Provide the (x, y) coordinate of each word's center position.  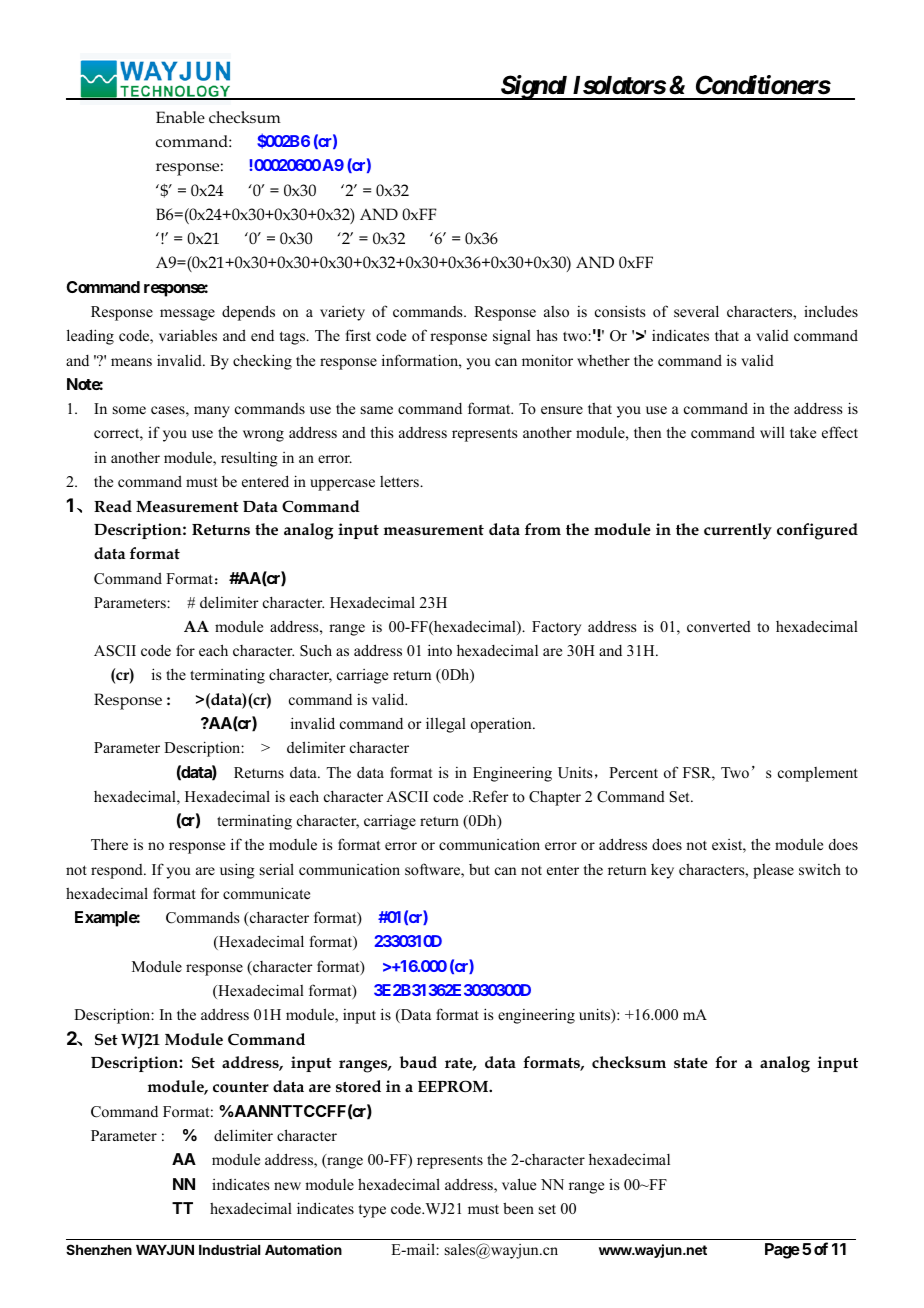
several (696, 311)
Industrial (229, 1249)
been (518, 1208)
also (556, 311)
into (440, 650)
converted (719, 626)
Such (316, 650)
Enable (180, 117)
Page (782, 1251)
